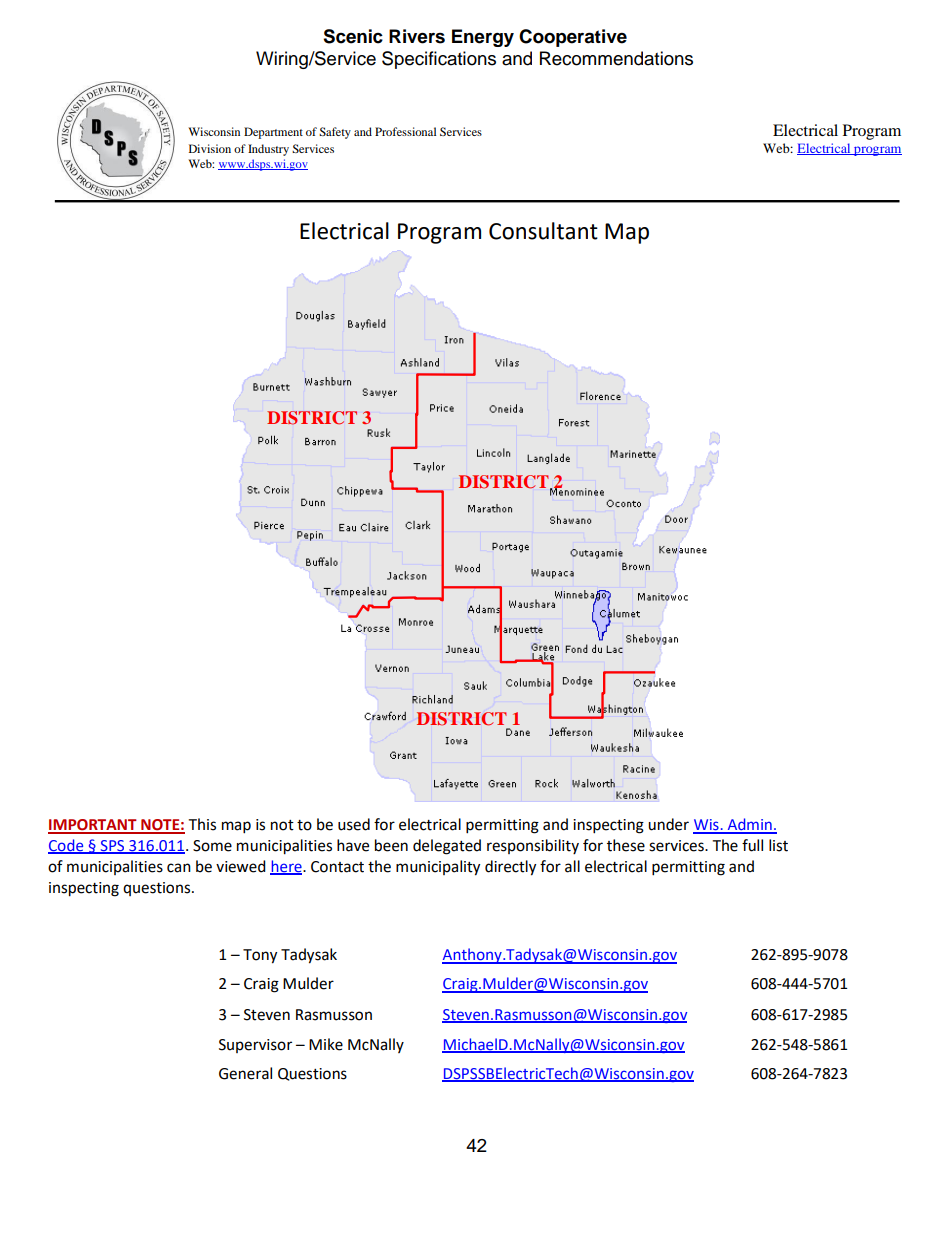 This screenshot has height=1233, width=952. What do you see at coordinates (616, 58) in the screenshot?
I see `Recommendations` at bounding box center [616, 58].
